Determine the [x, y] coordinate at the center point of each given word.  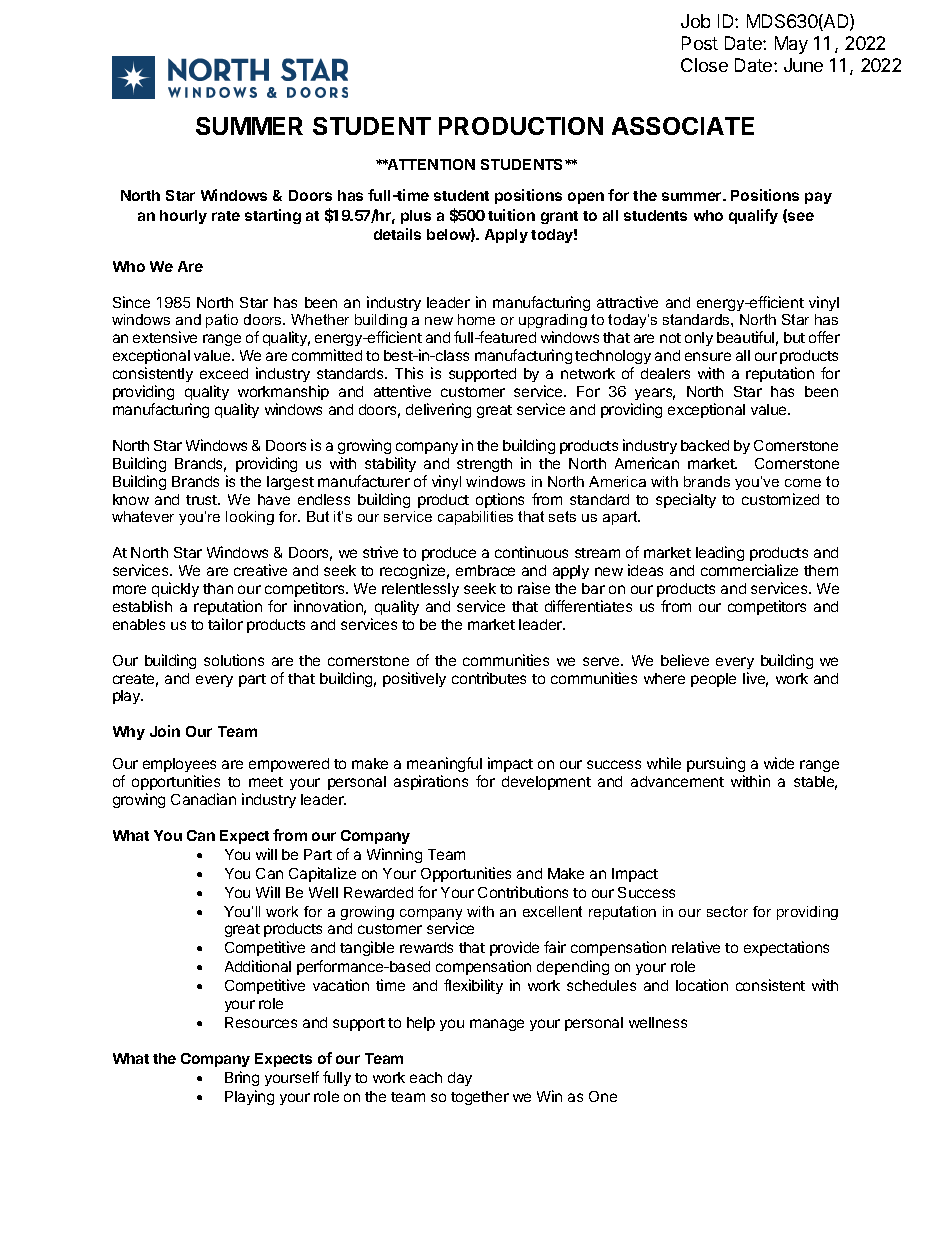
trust [202, 500]
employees [179, 765]
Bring [242, 1078]
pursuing [716, 764]
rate [226, 216]
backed [705, 445]
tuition [511, 215]
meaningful [444, 764]
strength [484, 465]
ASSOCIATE [683, 126]
